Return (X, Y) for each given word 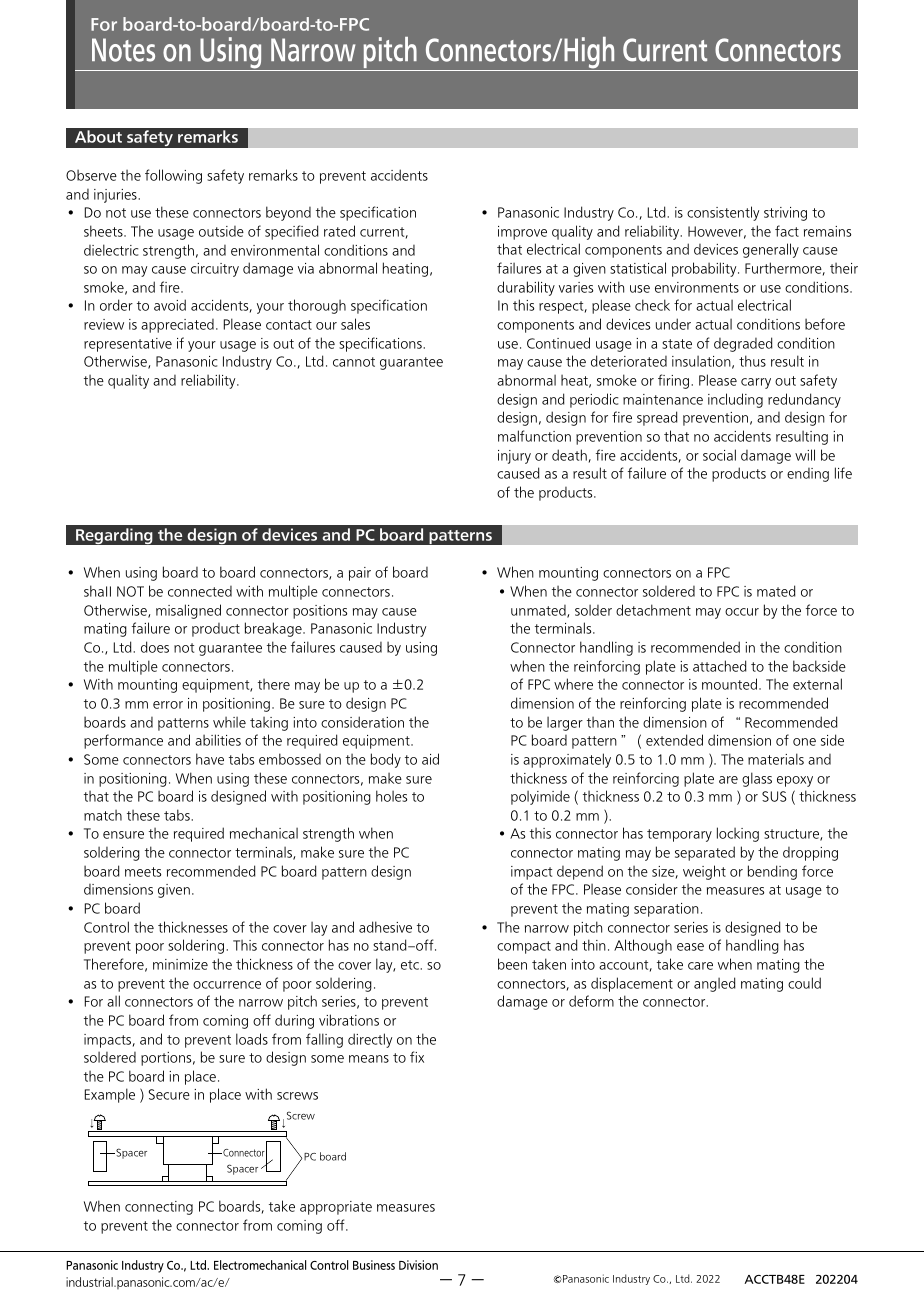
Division (418, 1265)
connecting (159, 1208)
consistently (723, 213)
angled (715, 984)
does (155, 647)
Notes (123, 50)
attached (720, 666)
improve (522, 233)
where (573, 684)
